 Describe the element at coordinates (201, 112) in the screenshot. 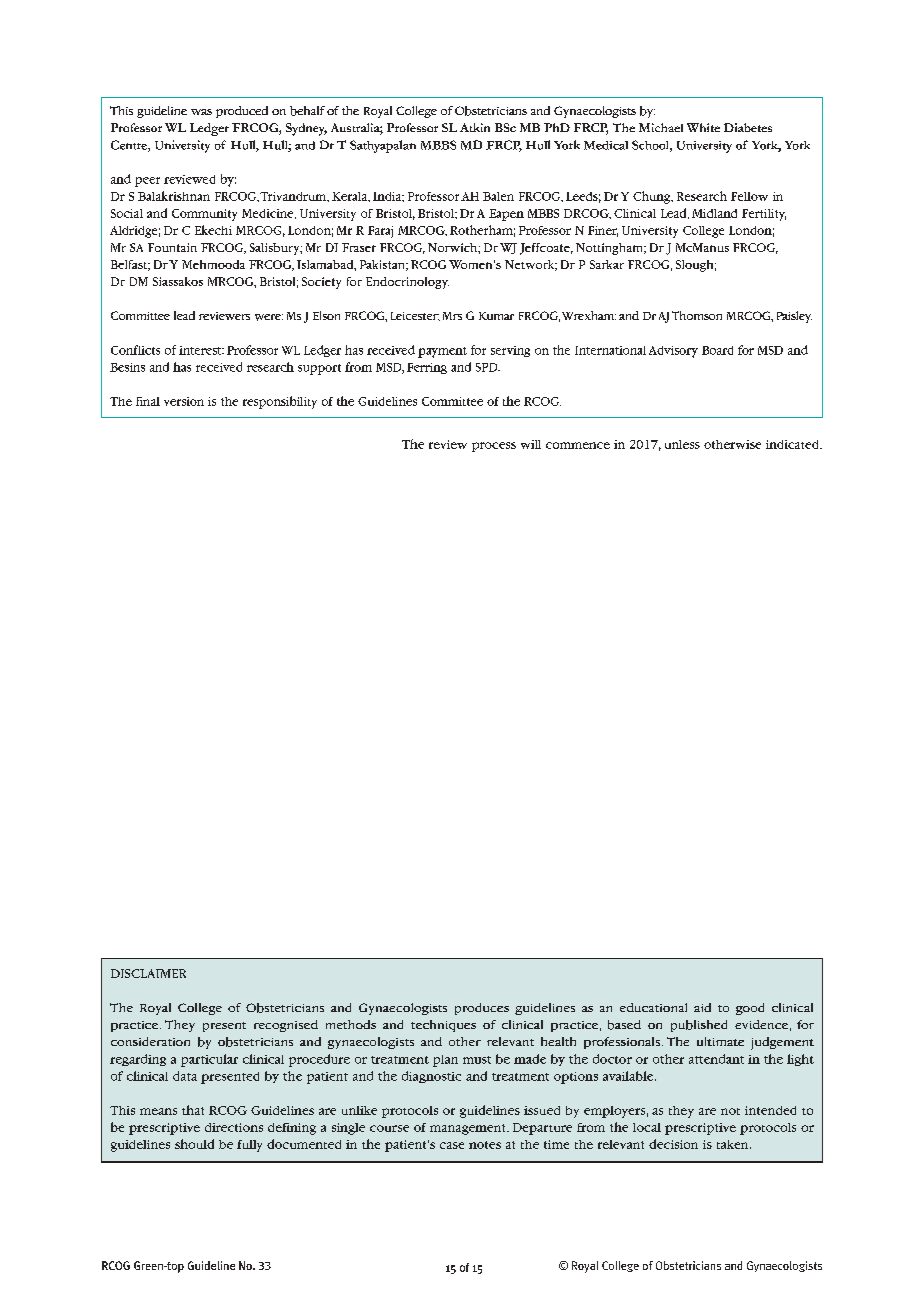

I see `was` at that location.
